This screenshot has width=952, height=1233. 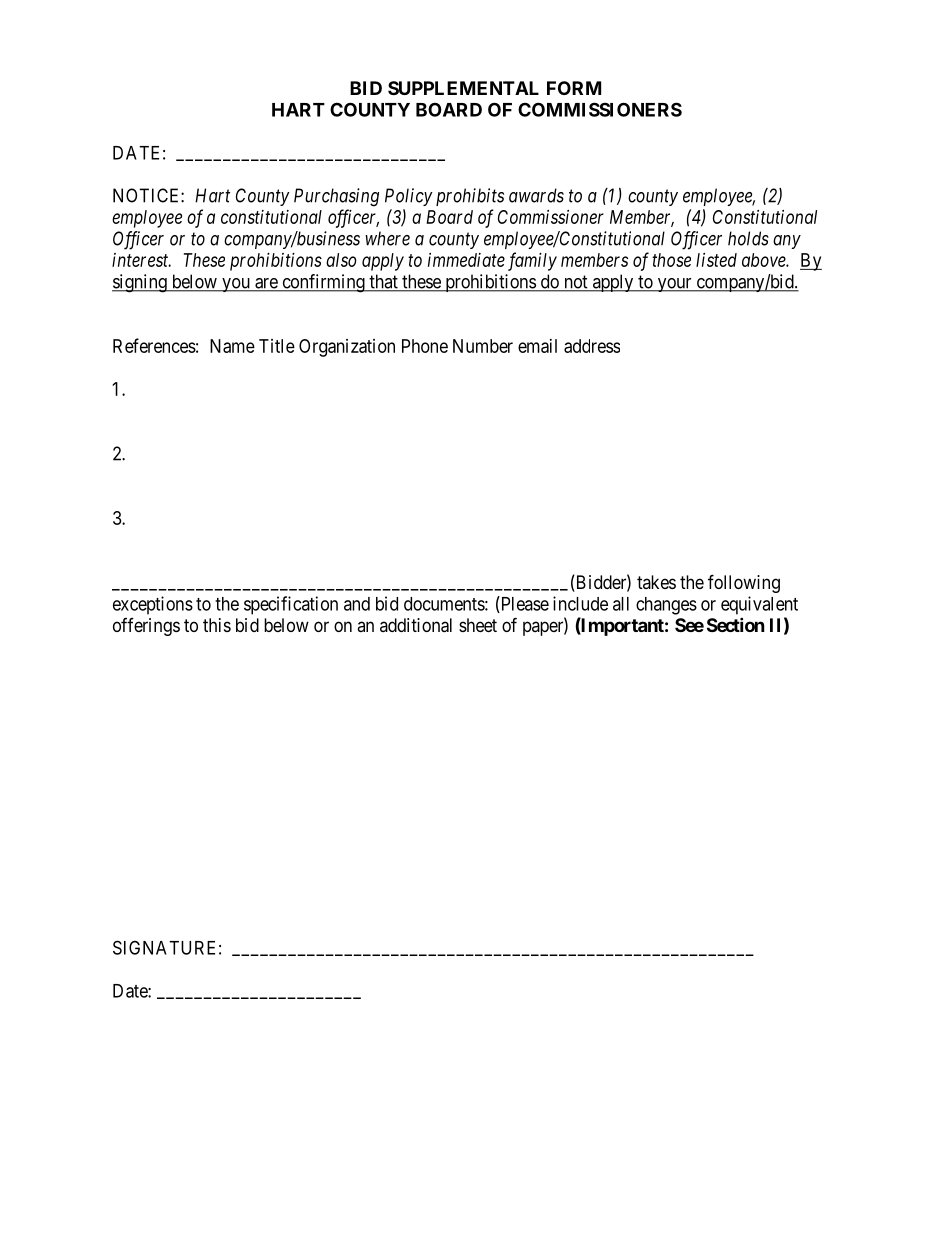 What do you see at coordinates (266, 284) in the screenshot?
I see `are` at bounding box center [266, 284].
